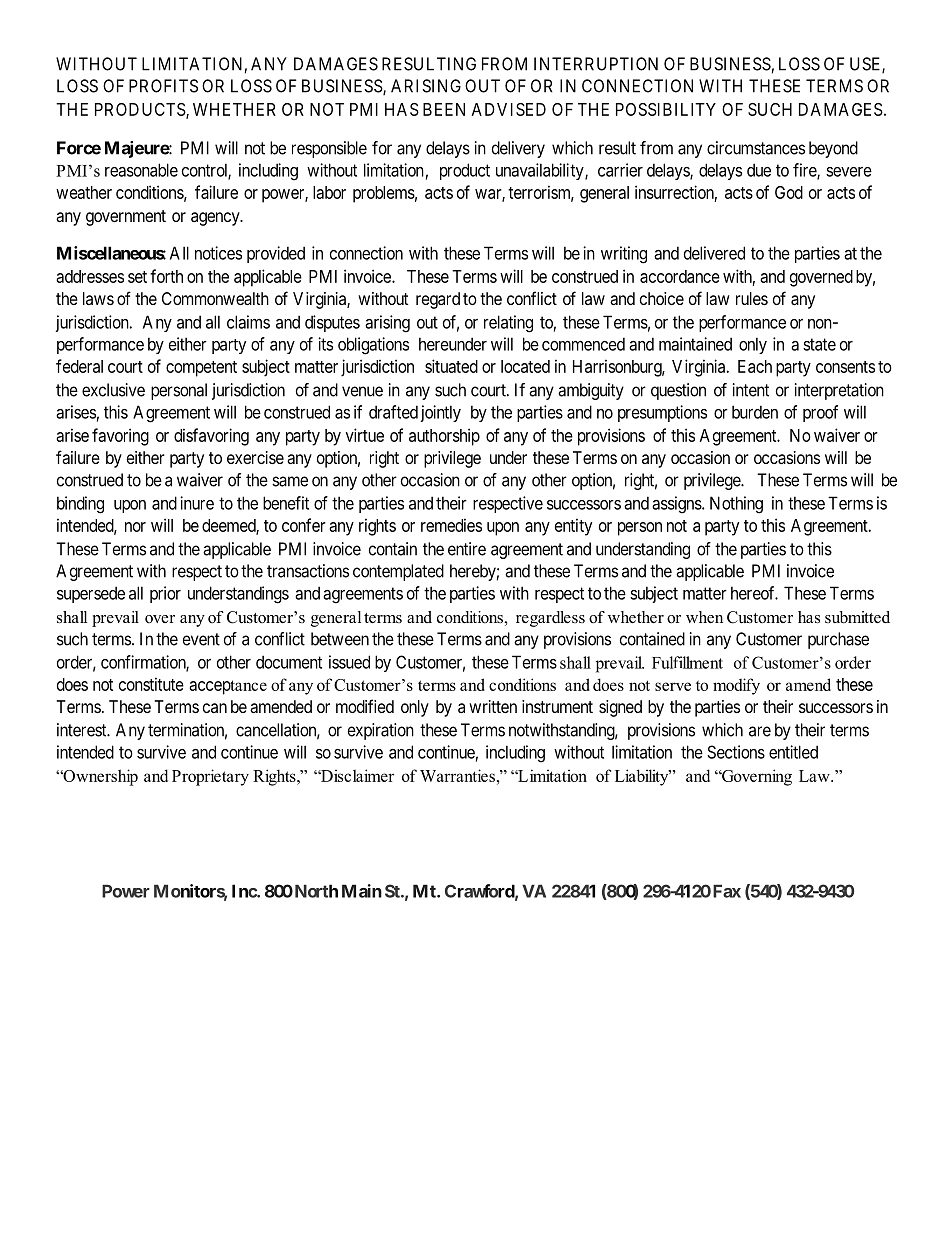  I want to click on PROFITS, so click(163, 86).
